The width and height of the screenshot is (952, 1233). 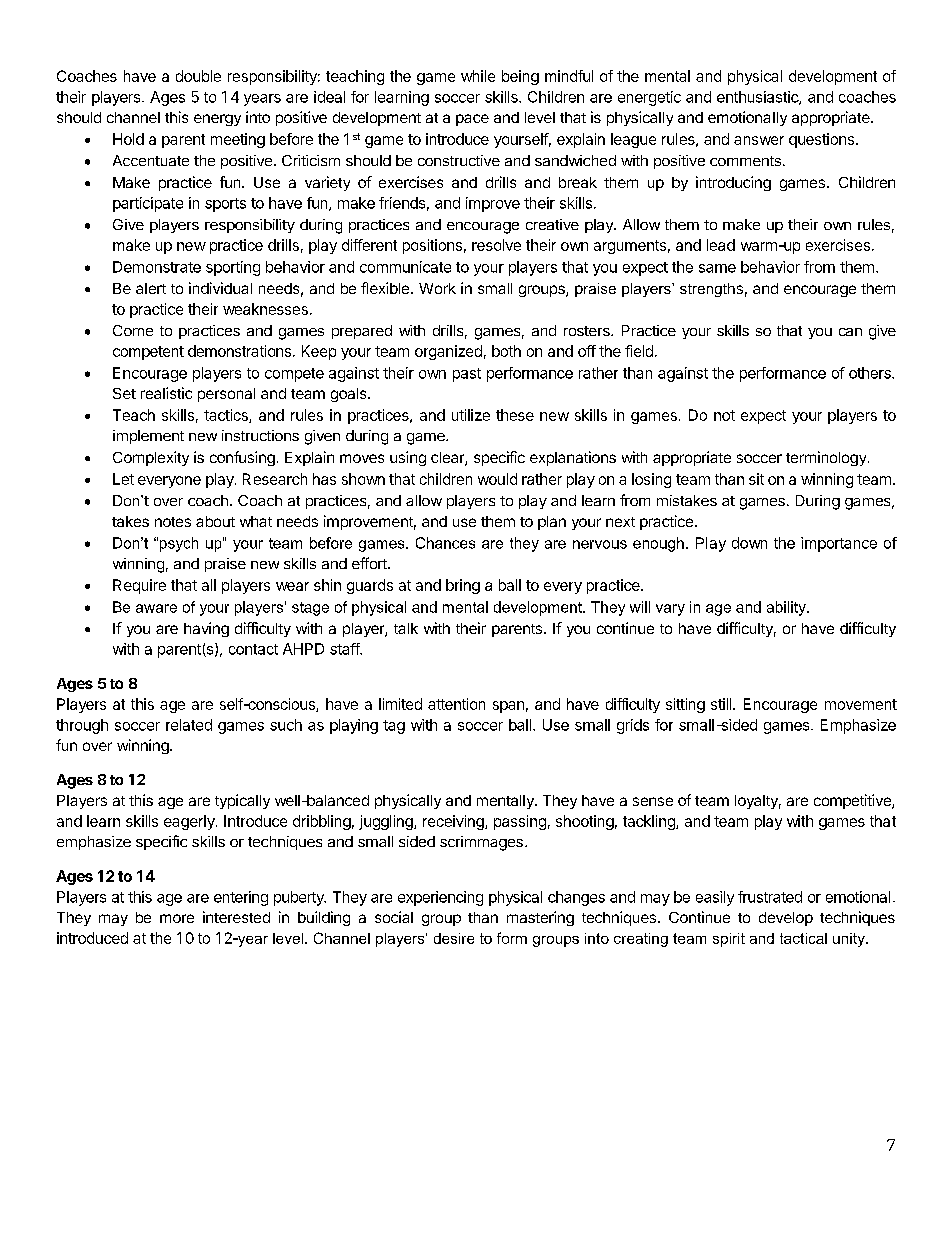 I want to click on related, so click(x=189, y=725).
